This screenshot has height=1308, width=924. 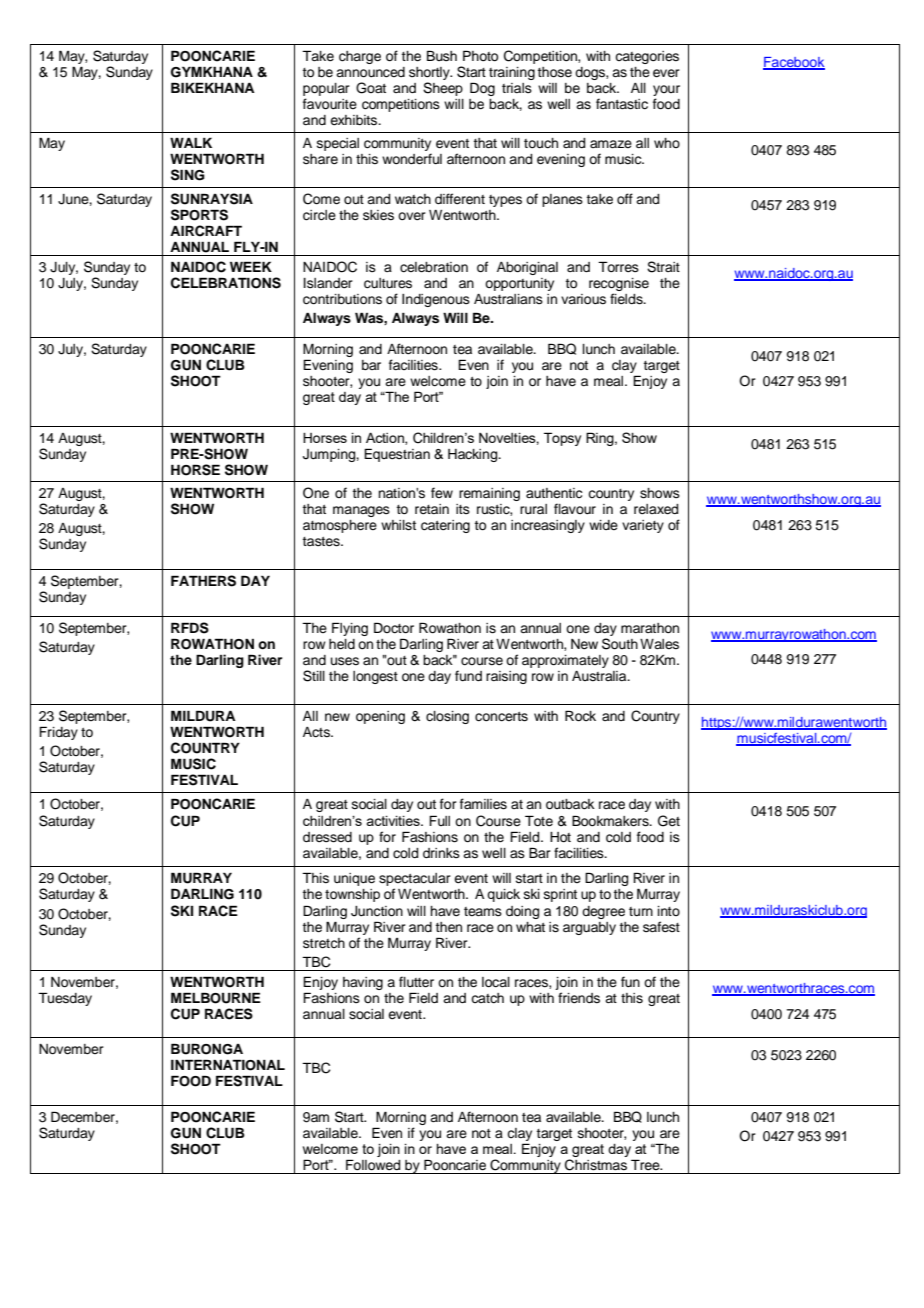 I want to click on WALK, so click(x=191, y=142).
